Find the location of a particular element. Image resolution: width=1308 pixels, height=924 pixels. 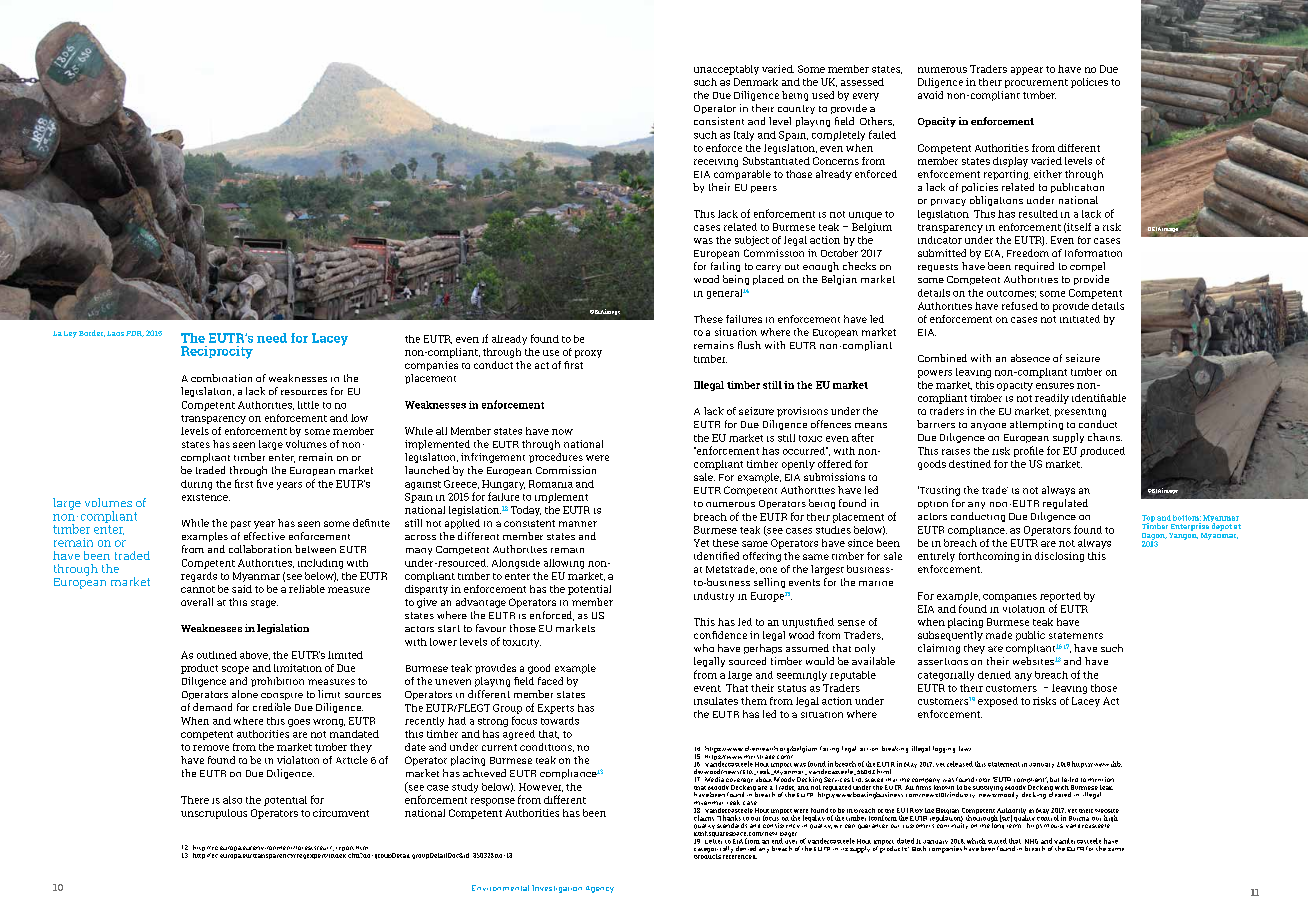

during is located at coordinates (196, 485).
